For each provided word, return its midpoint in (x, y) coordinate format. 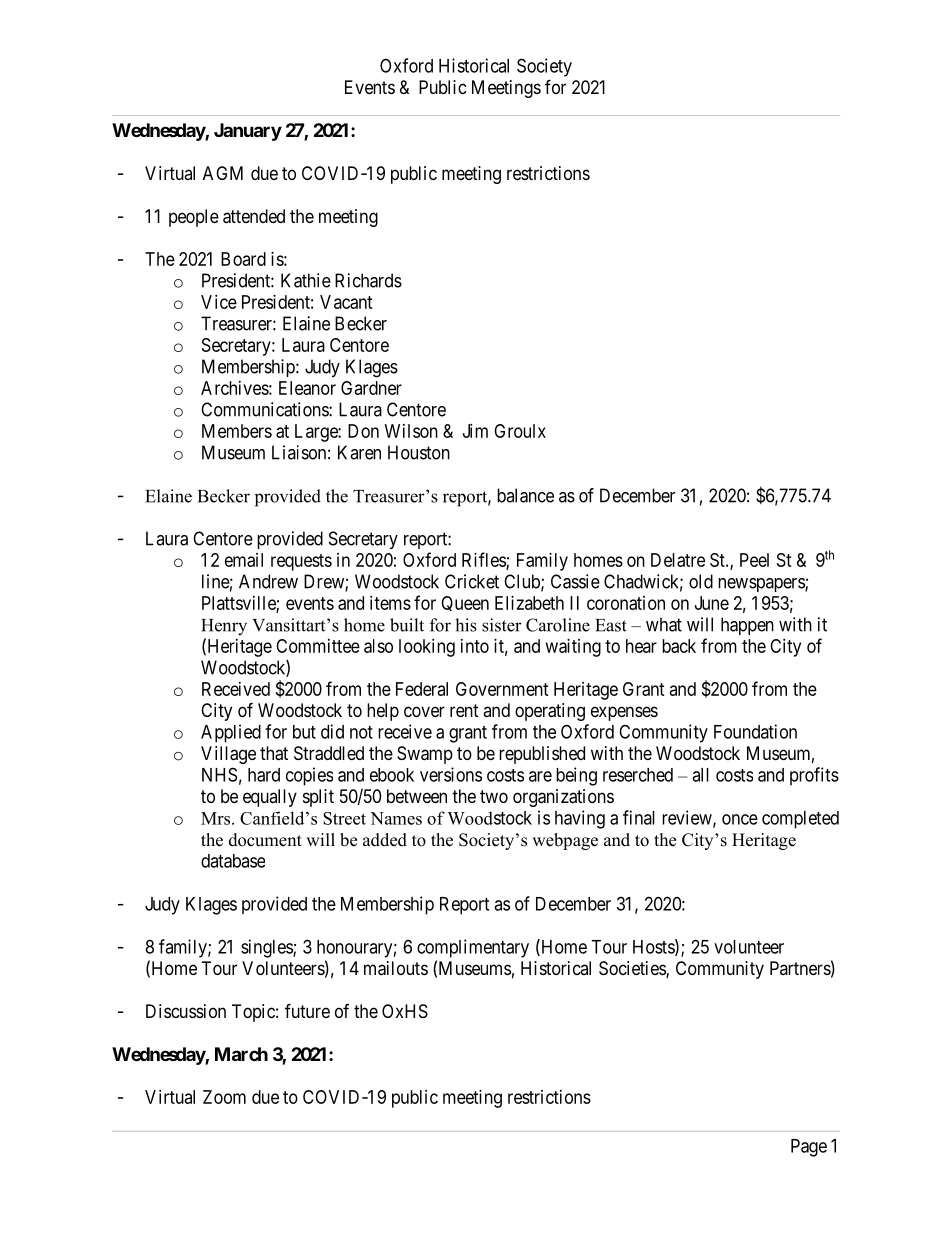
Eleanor (307, 388)
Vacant (346, 302)
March (241, 1054)
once (740, 819)
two (494, 796)
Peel (754, 560)
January (248, 132)
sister (502, 625)
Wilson (411, 431)
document (265, 840)
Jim (475, 431)
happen (747, 626)
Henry (224, 627)
